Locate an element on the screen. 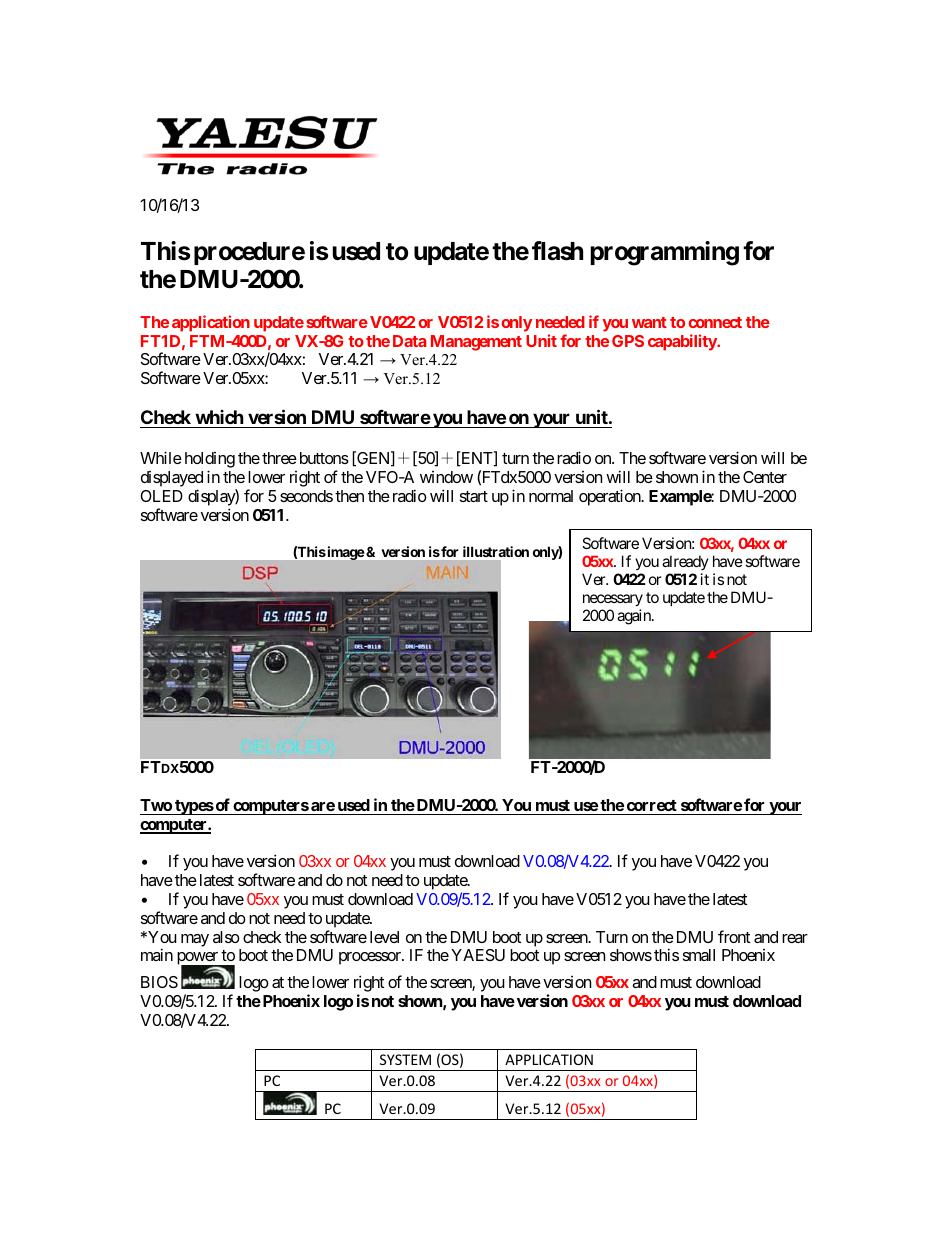 The height and width of the screenshot is (1233, 952). correct is located at coordinates (652, 805).
